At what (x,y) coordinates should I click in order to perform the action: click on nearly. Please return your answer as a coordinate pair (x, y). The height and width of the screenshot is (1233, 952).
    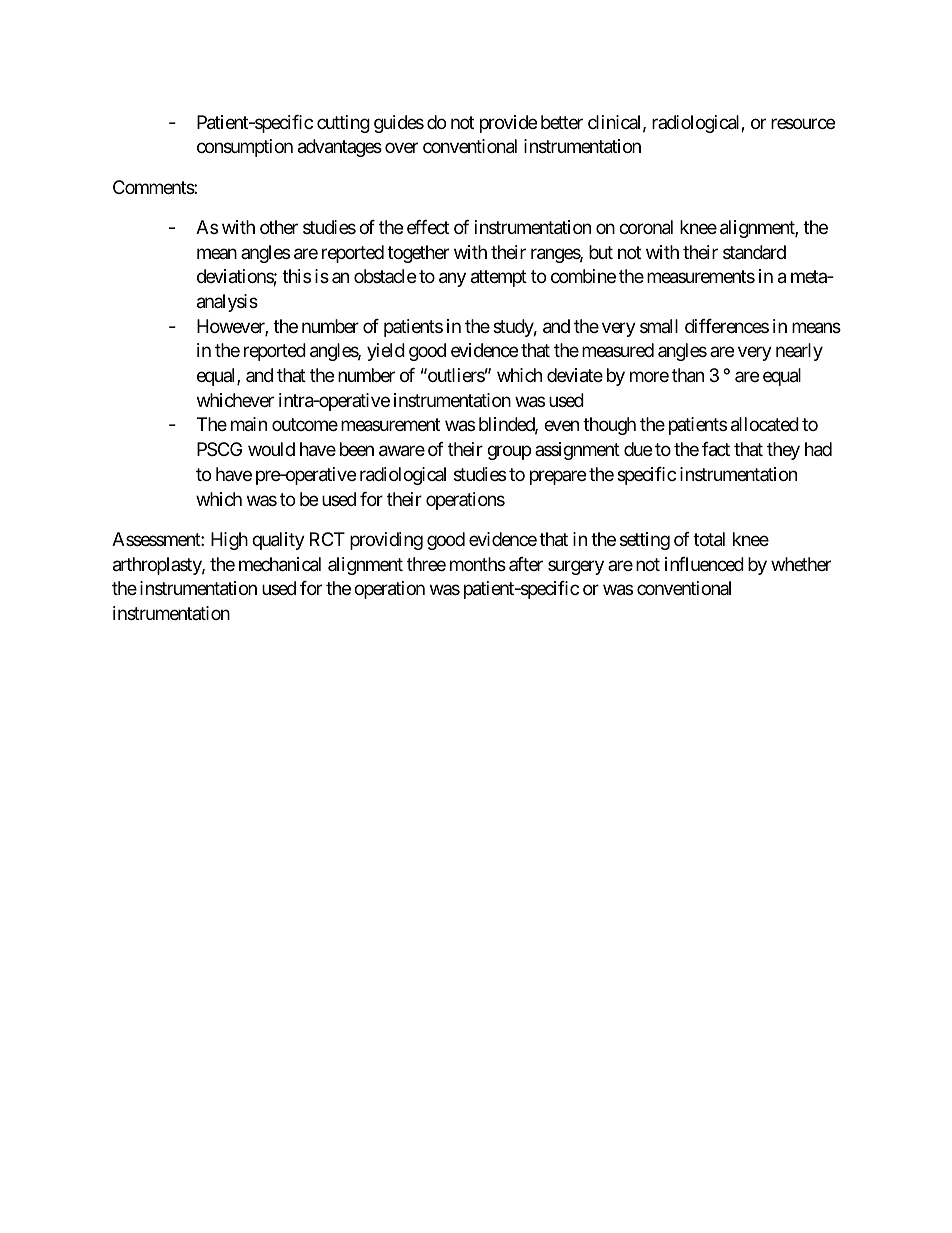
    Looking at the image, I should click on (799, 352).
